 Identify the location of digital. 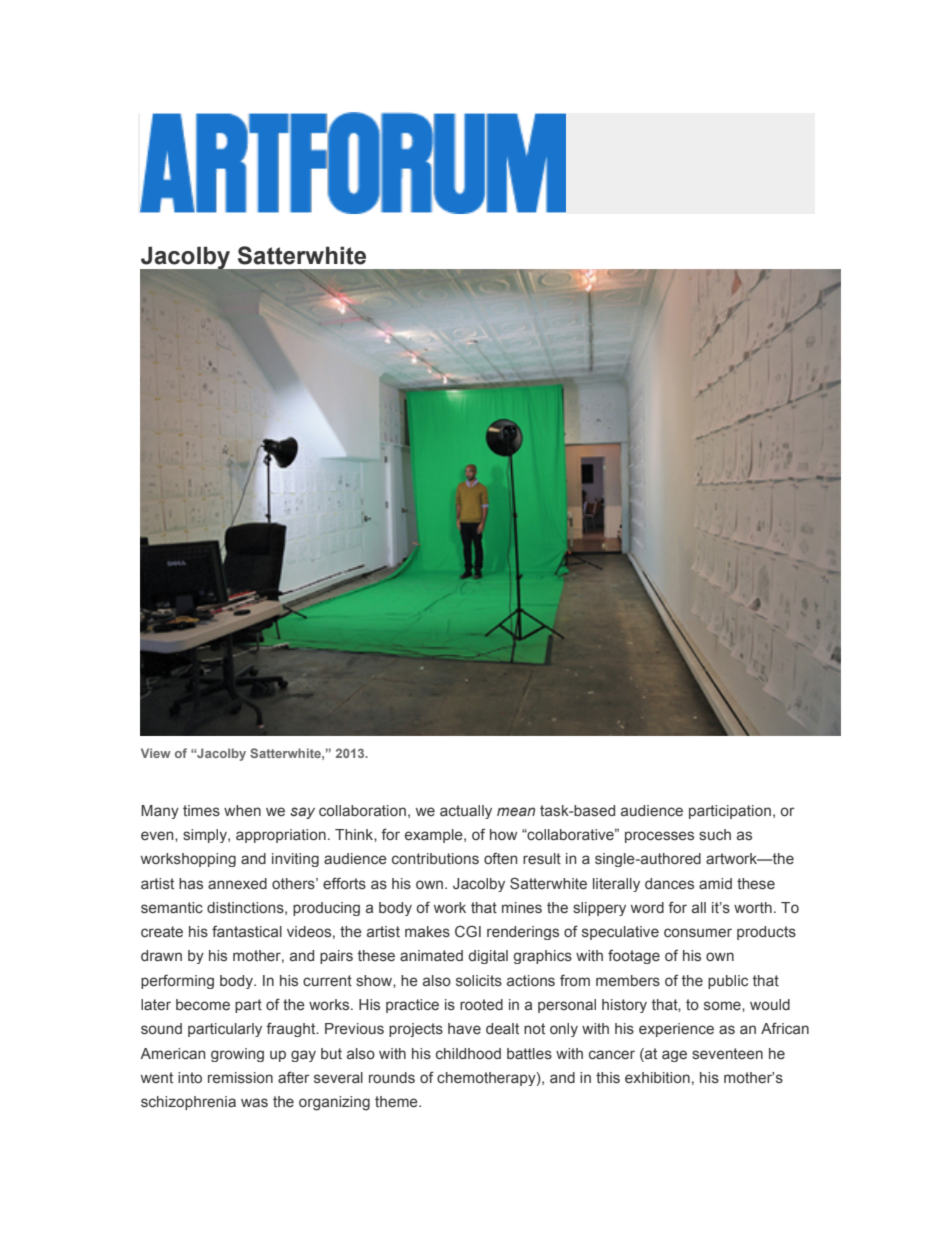
(488, 957).
